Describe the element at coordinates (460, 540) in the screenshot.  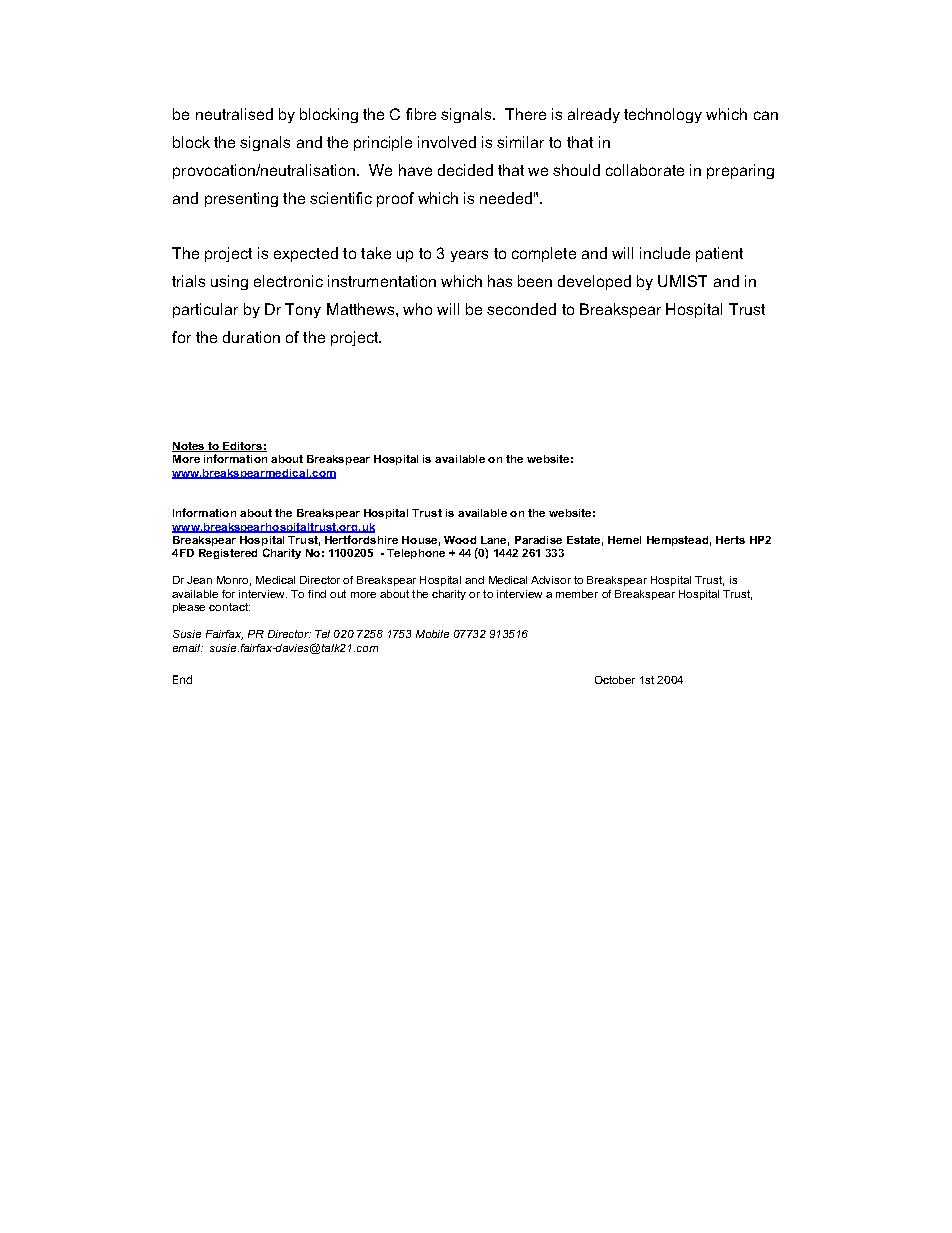
I see `Wood` at that location.
